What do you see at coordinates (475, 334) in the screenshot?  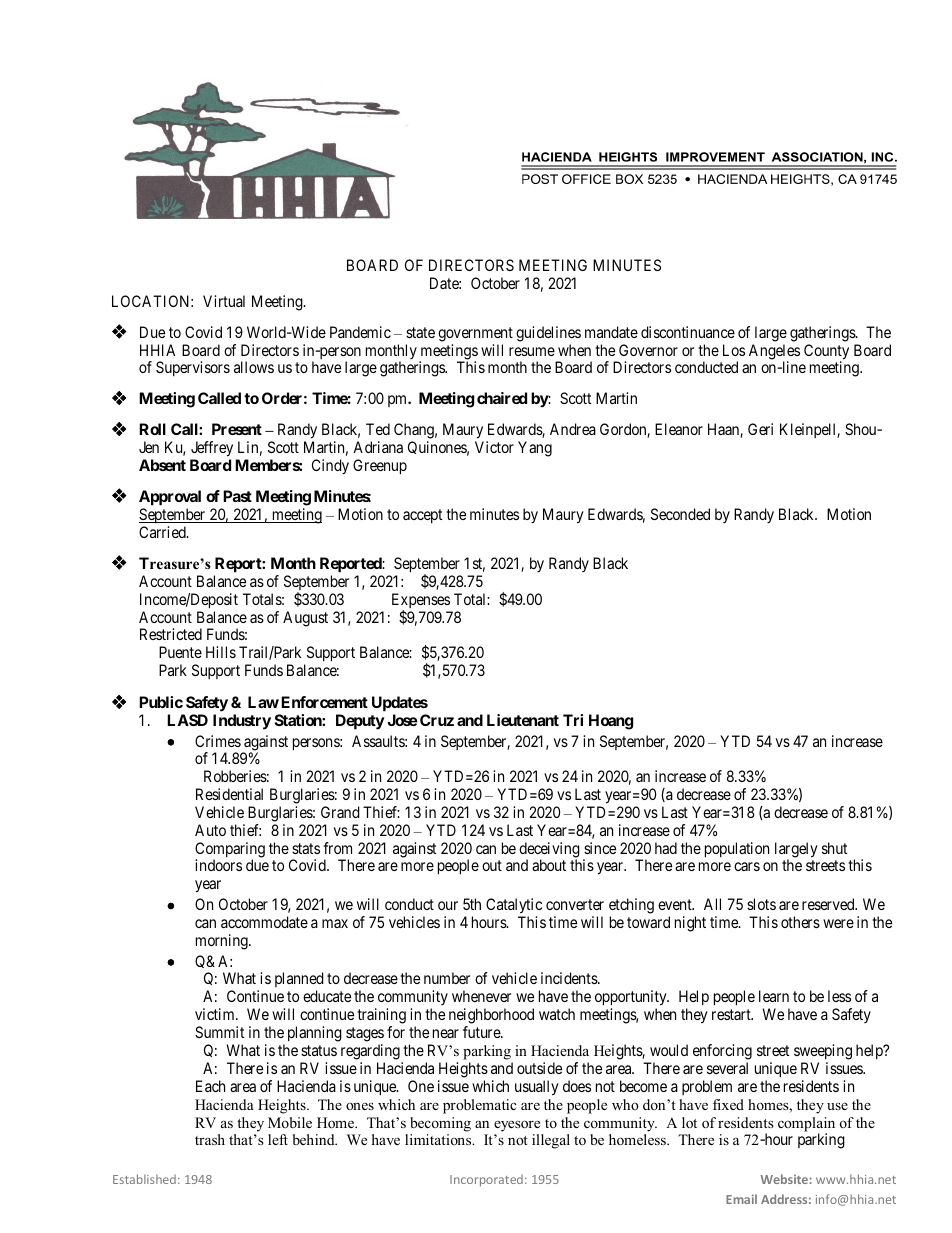 I see `government` at bounding box center [475, 334].
